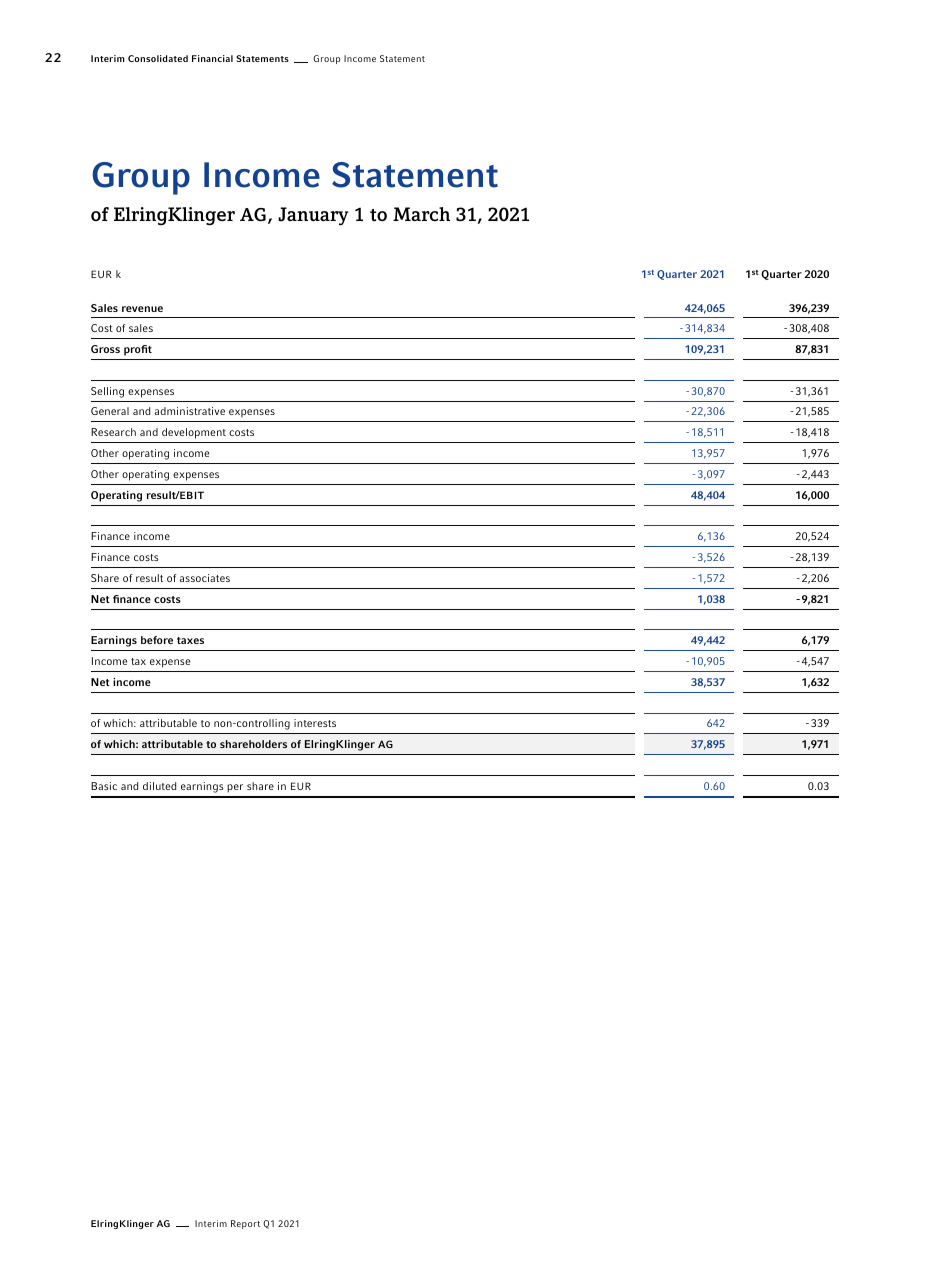 The height and width of the screenshot is (1270, 952). I want to click on January, so click(313, 216).
